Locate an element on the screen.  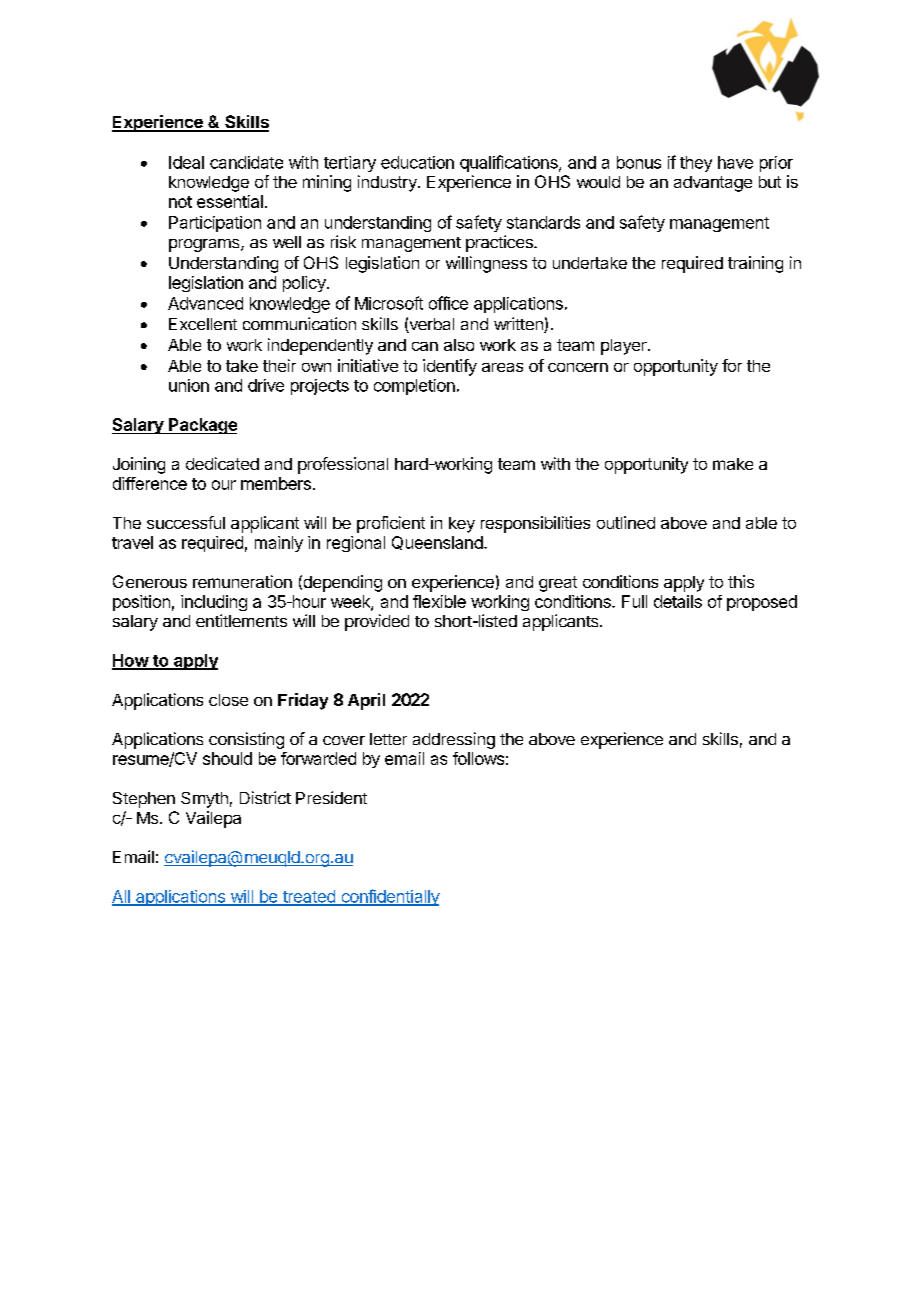
advantage is located at coordinates (713, 184).
